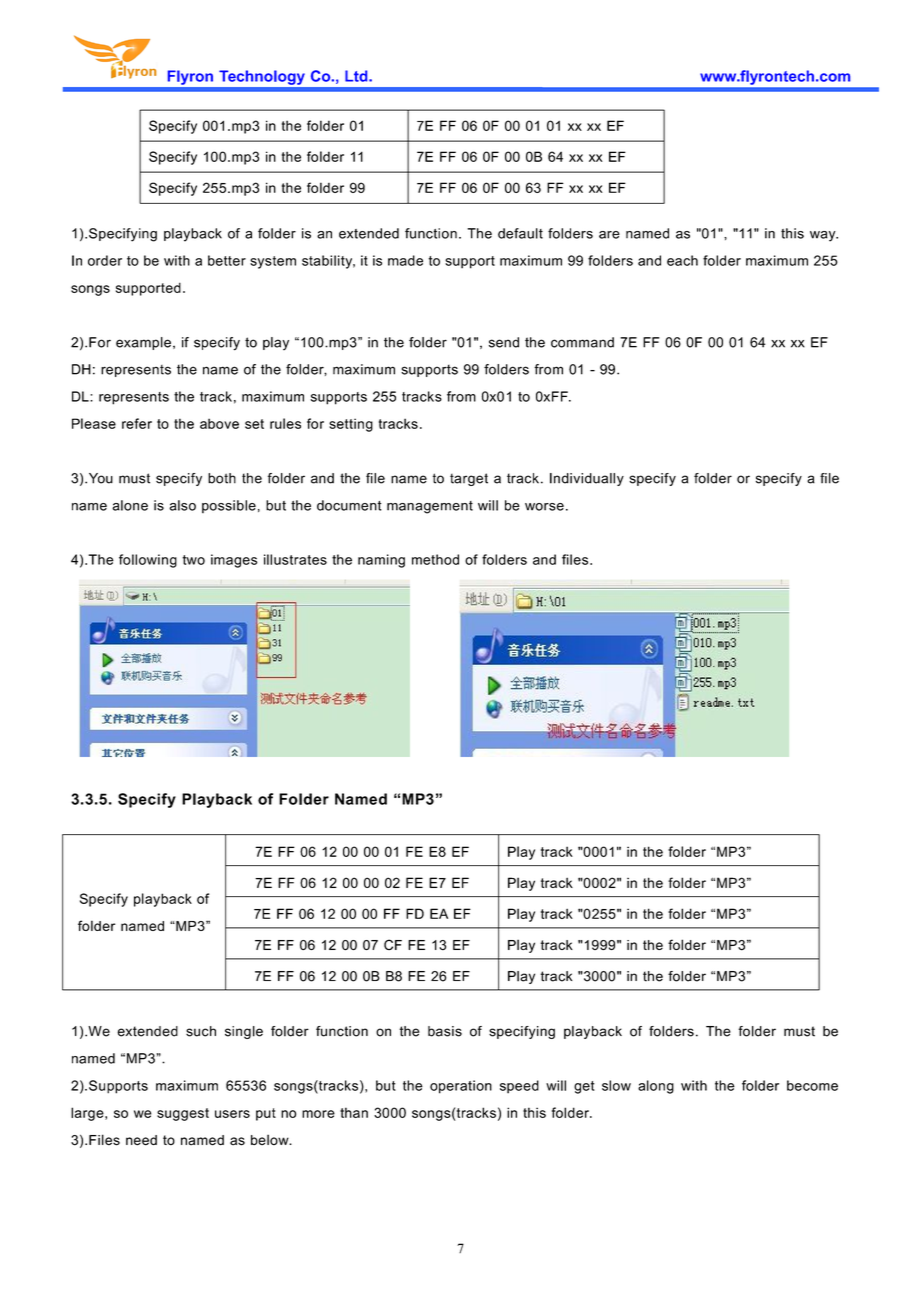 The height and width of the screenshot is (1308, 924). Describe the element at coordinates (193, 560) in the screenshot. I see `two` at that location.
